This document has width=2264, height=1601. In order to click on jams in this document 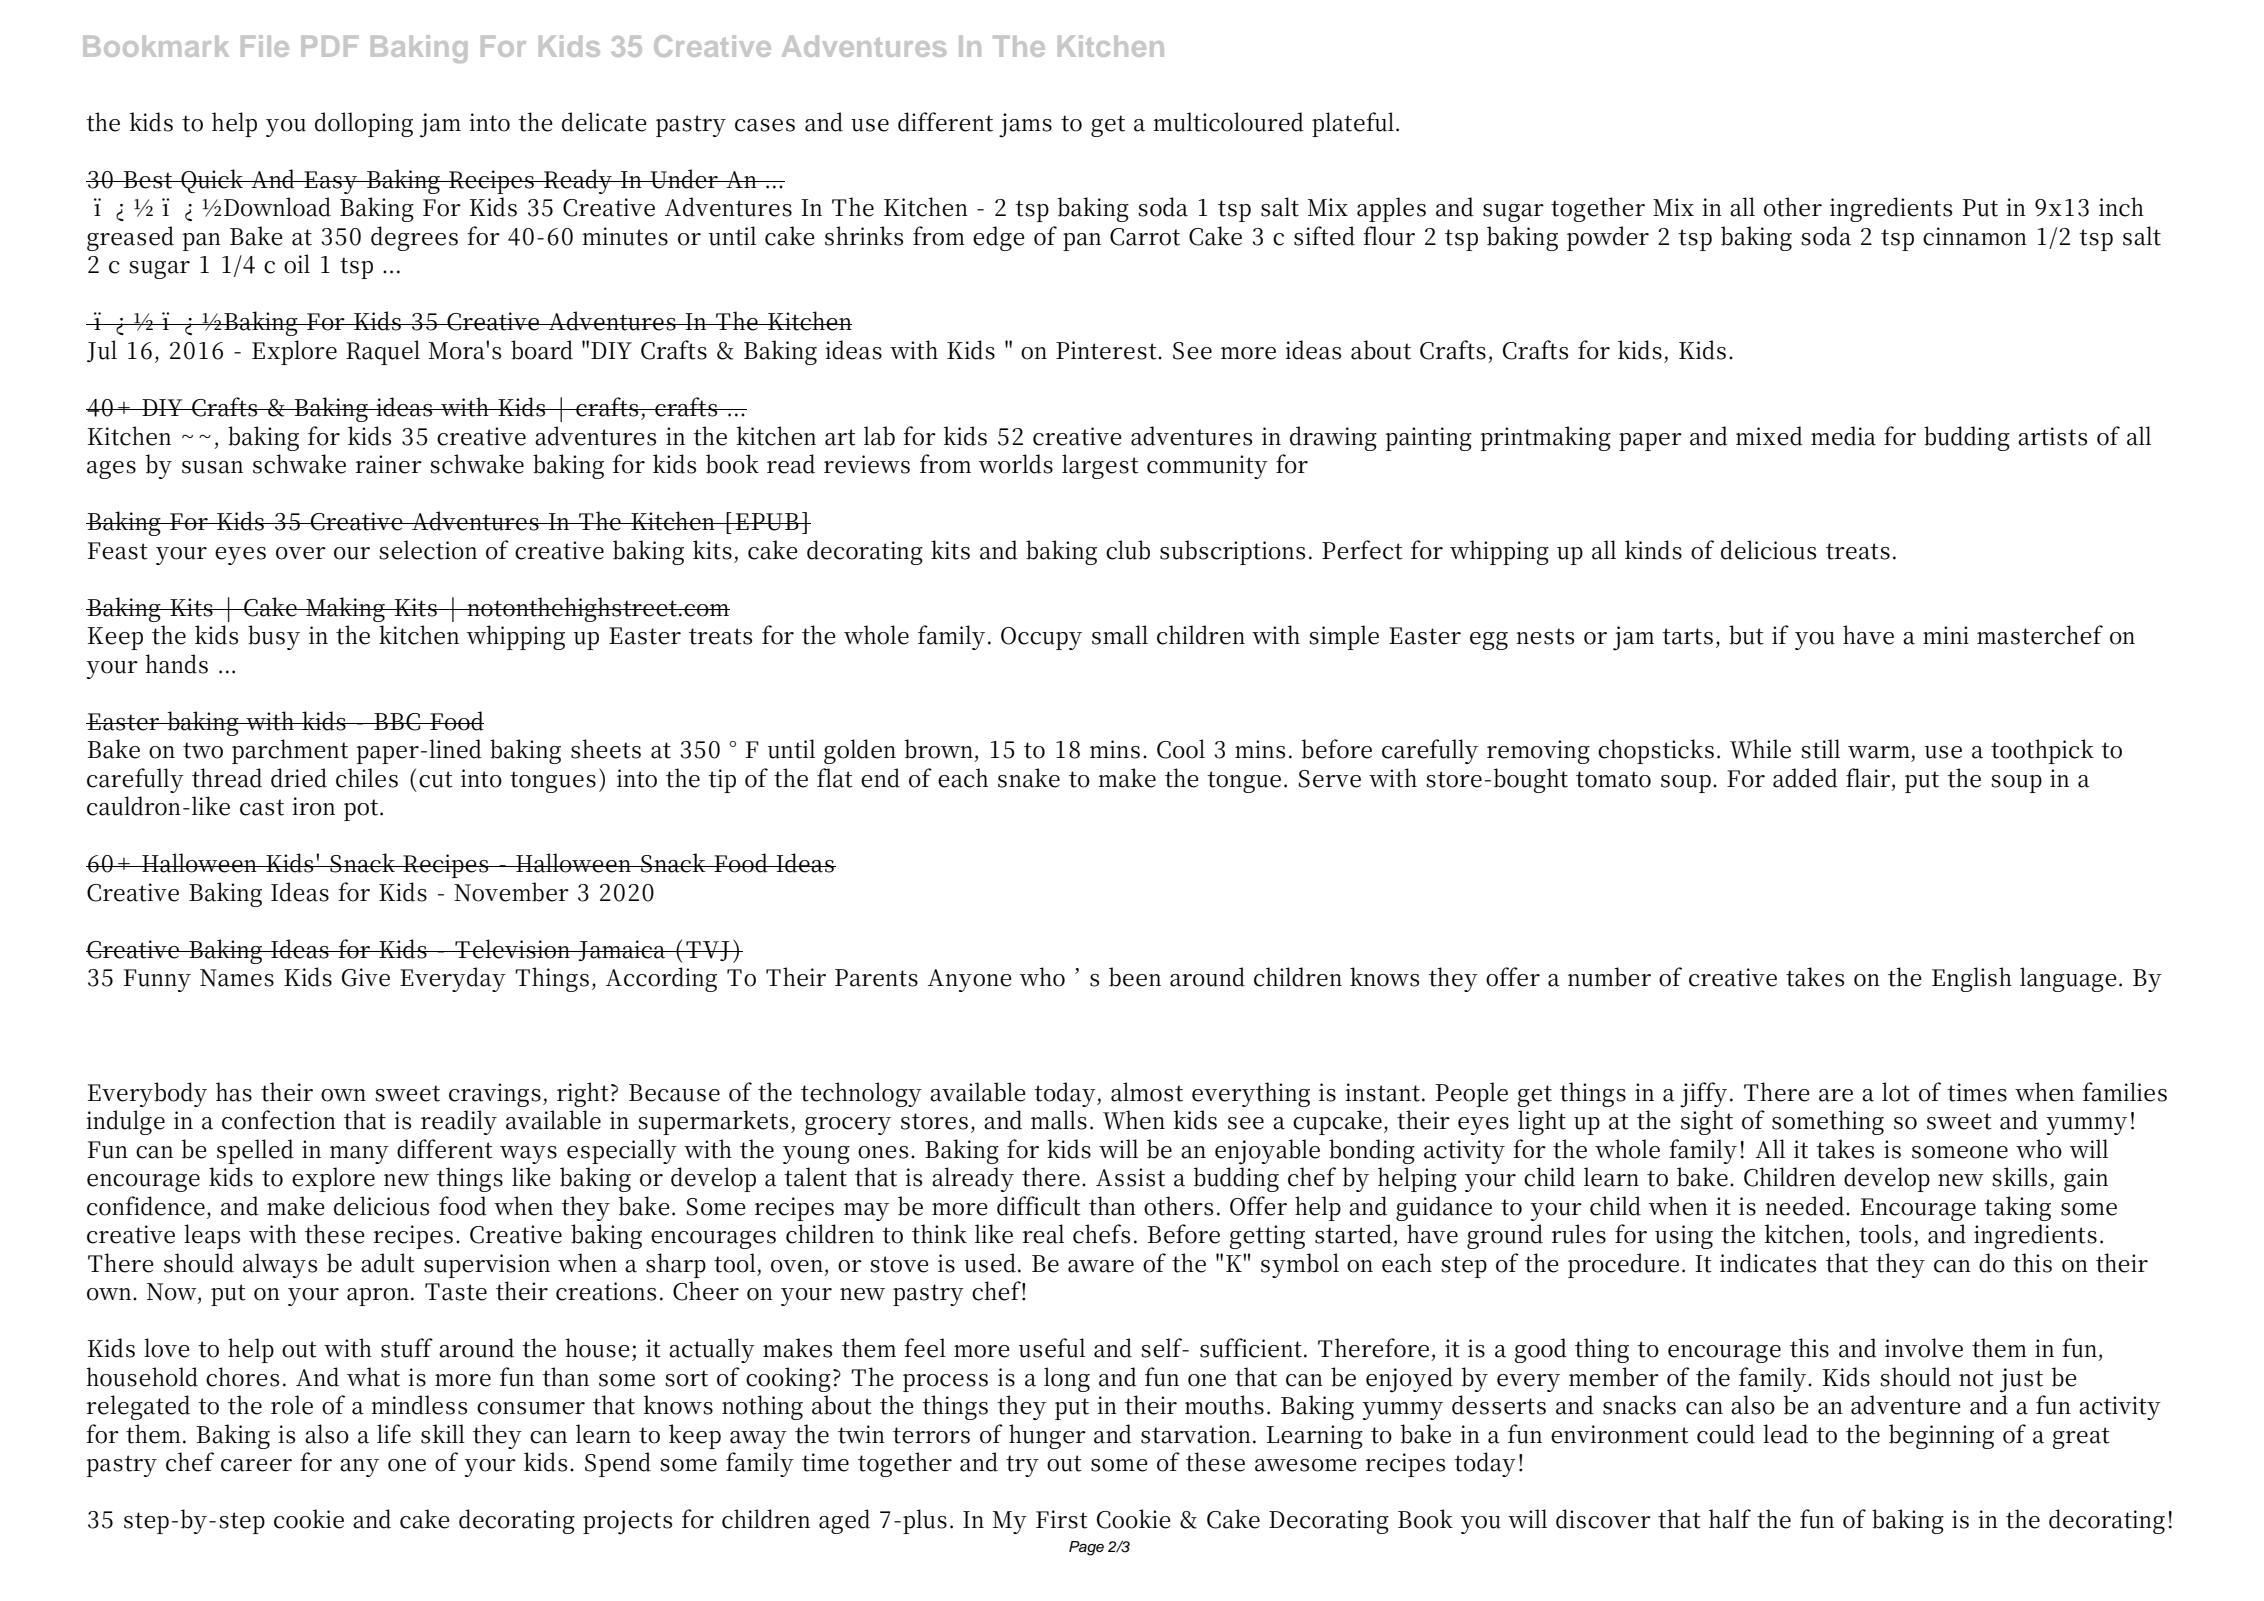, I will do `click(1025, 125)`.
